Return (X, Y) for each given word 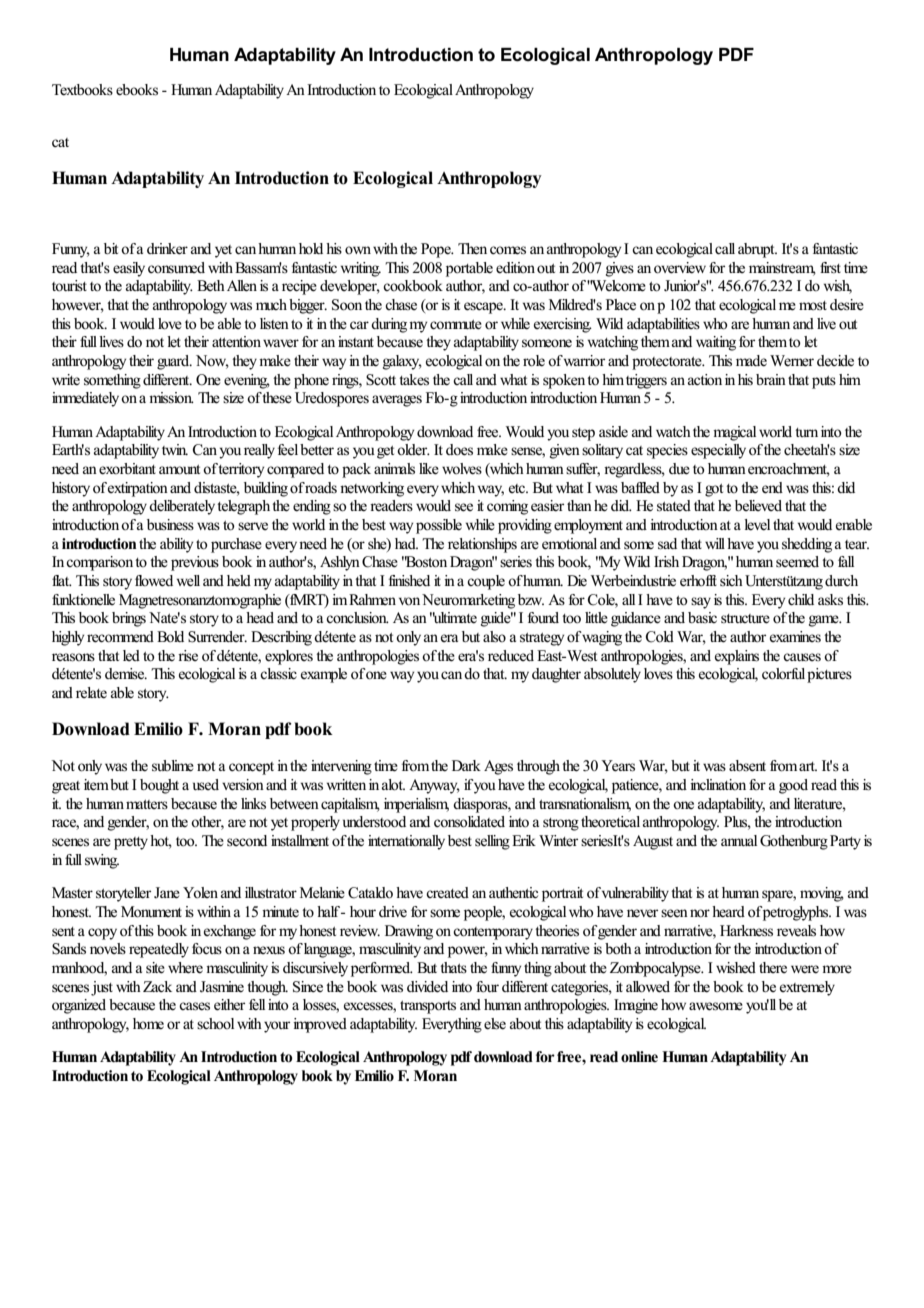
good (793, 786)
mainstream (782, 268)
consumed (176, 267)
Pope (437, 250)
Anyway (434, 786)
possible (439, 526)
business (170, 525)
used (206, 784)
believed (758, 505)
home (148, 1024)
